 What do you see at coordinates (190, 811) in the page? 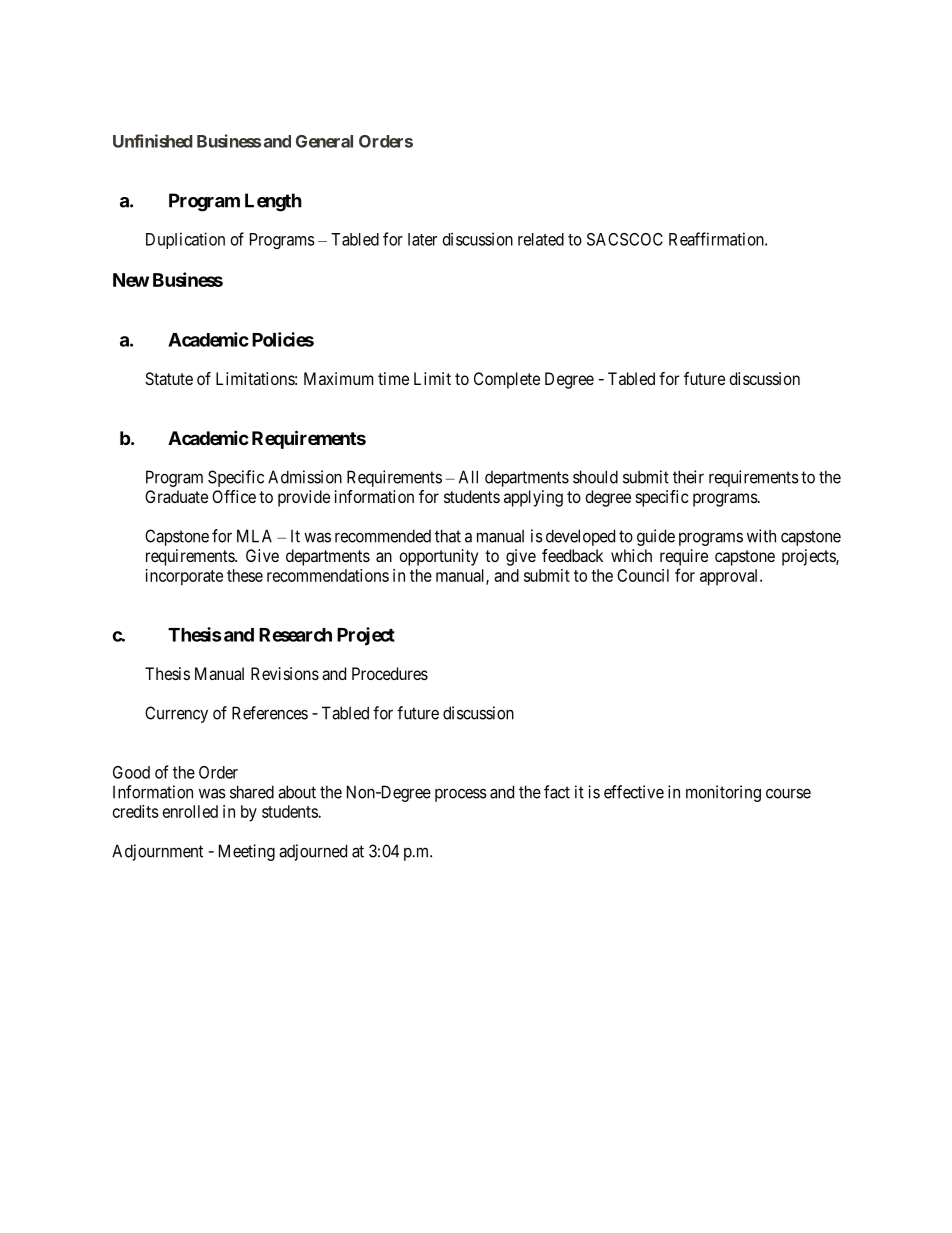
I see `enrolled` at bounding box center [190, 811].
